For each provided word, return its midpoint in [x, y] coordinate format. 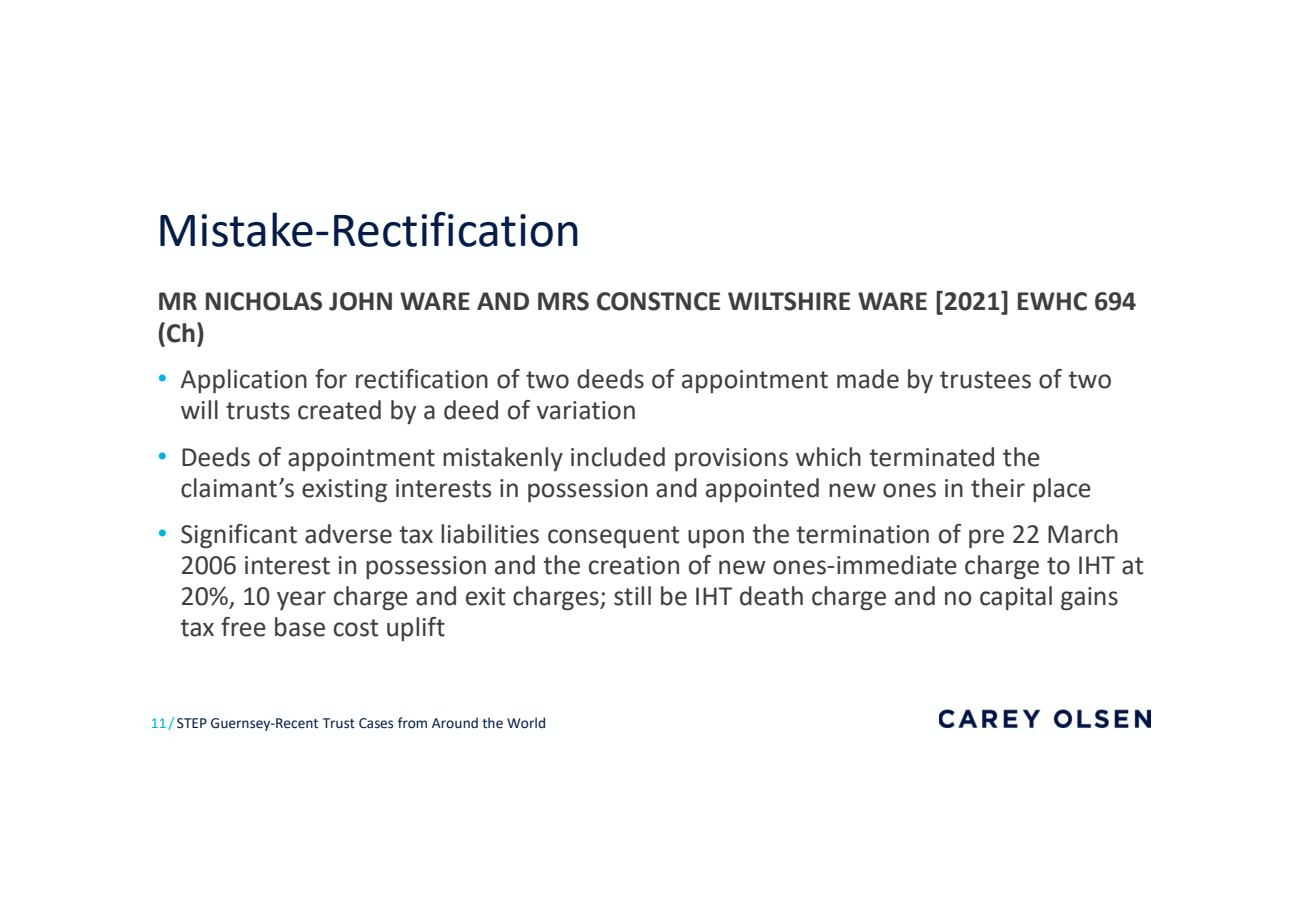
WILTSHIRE [789, 301]
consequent [613, 537]
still [632, 596]
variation [586, 410]
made [868, 379]
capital [1016, 598]
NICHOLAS [264, 301]
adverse [348, 534]
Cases [376, 723]
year [301, 600]
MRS [563, 301]
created [339, 410]
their [998, 488]
